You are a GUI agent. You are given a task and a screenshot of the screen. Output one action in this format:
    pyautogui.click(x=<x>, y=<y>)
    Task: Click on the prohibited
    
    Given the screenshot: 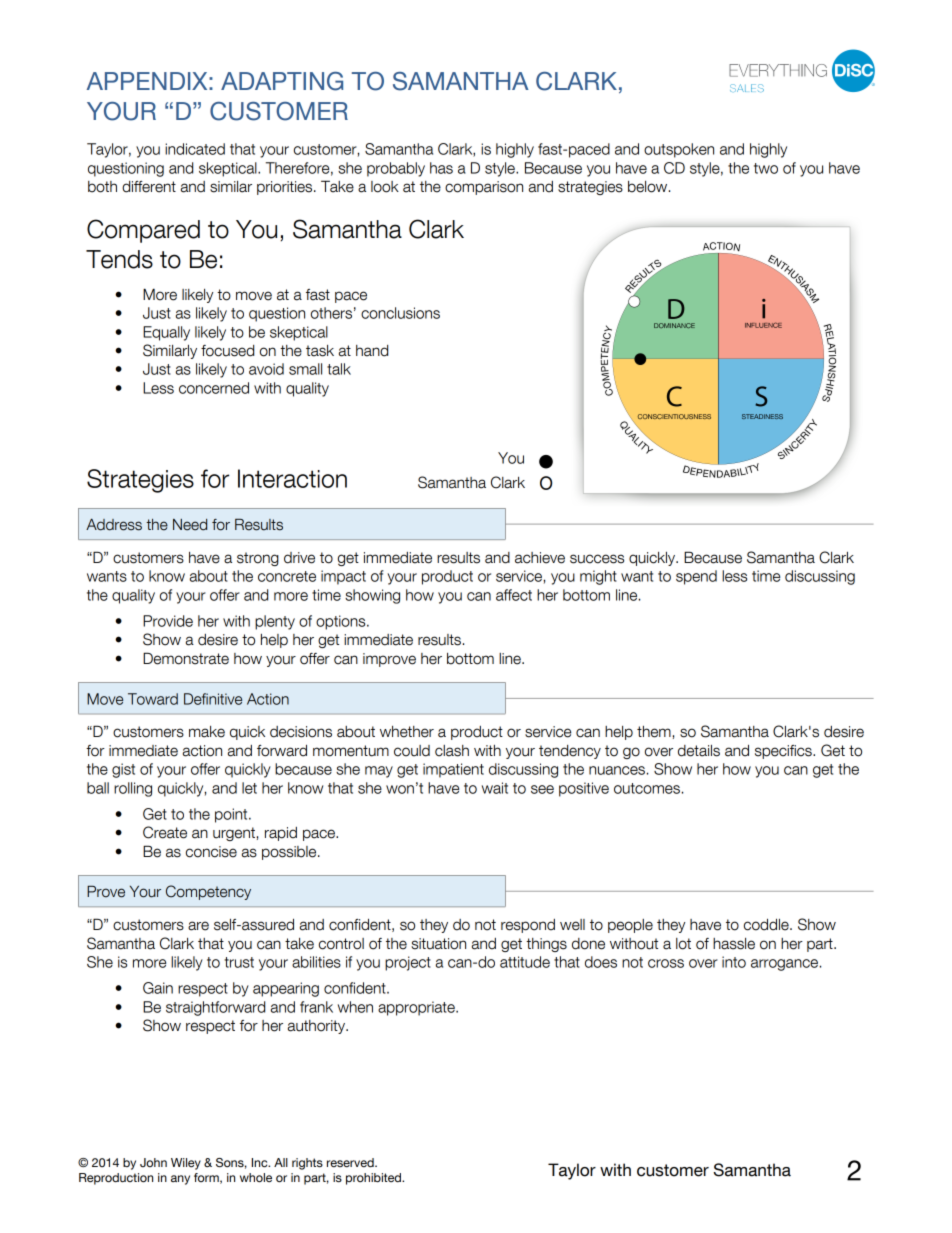 What is the action you would take?
    pyautogui.click(x=374, y=1179)
